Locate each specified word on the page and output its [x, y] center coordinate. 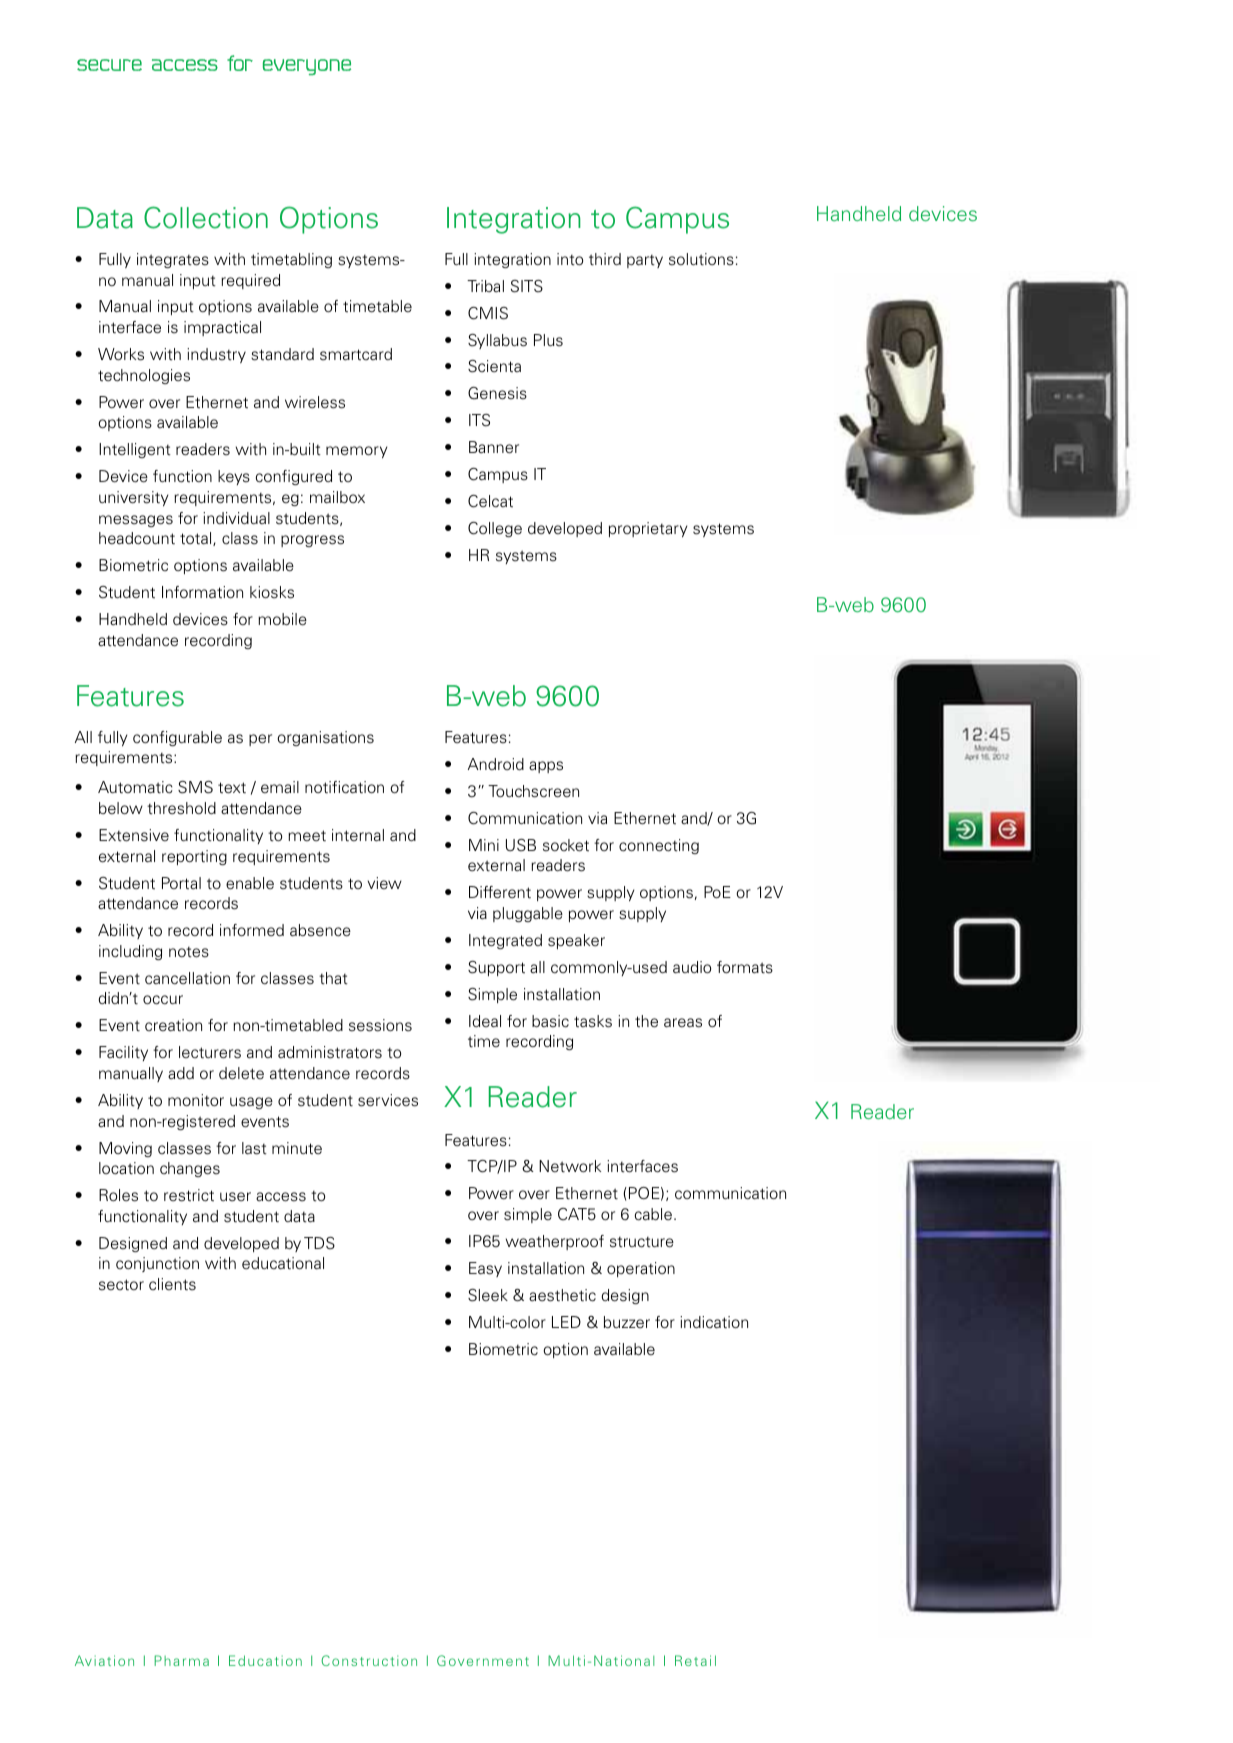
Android [496, 764]
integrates [173, 260]
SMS [195, 787]
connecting [659, 846]
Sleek [488, 1295]
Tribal [485, 286]
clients [172, 1284]
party [645, 261]
